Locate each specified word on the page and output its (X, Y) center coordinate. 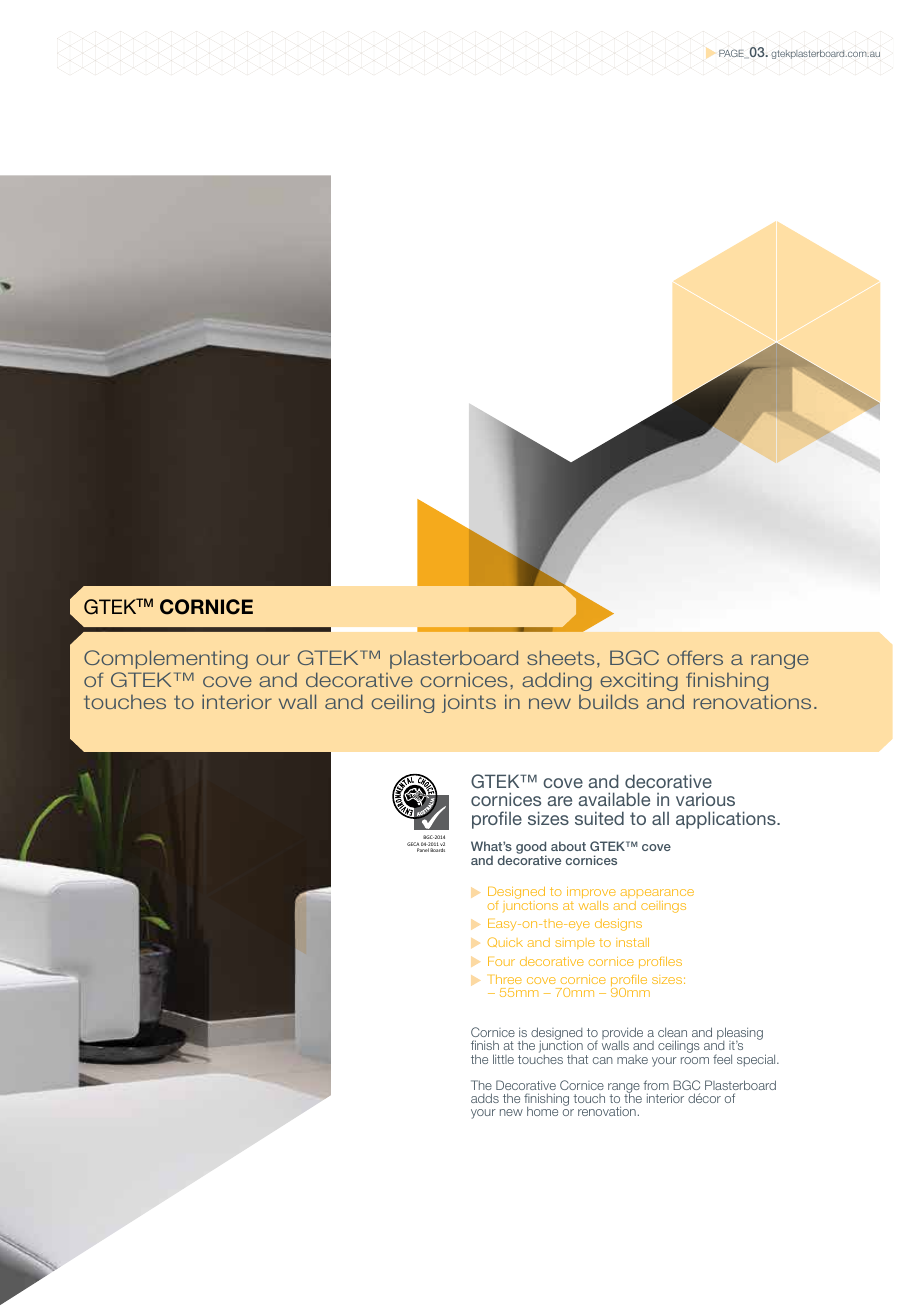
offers (695, 657)
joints (469, 703)
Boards (437, 850)
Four (501, 961)
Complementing (166, 659)
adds (485, 1098)
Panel (423, 850)
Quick (505, 942)
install (632, 942)
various (705, 799)
